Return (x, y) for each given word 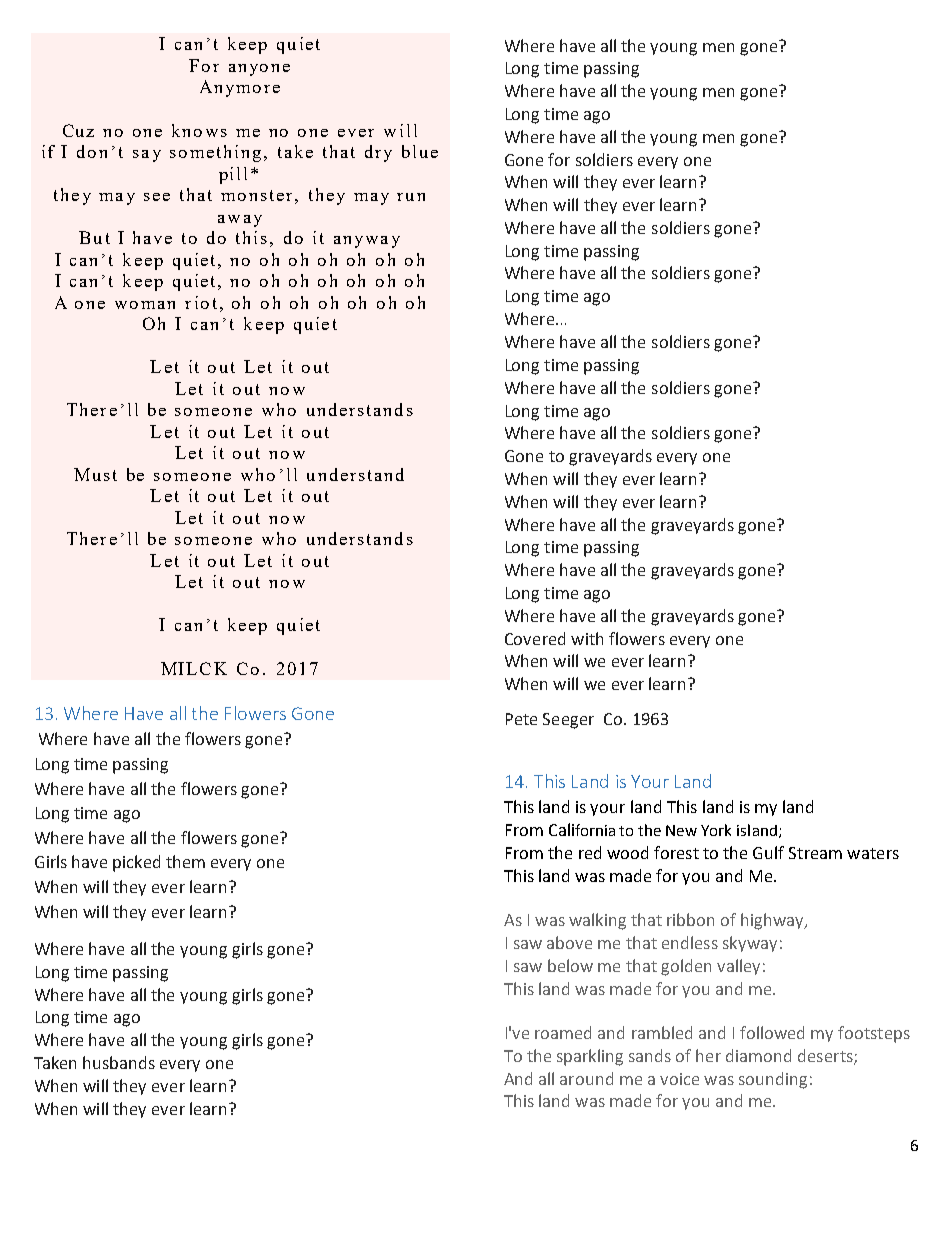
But (94, 237)
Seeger (568, 721)
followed (772, 1032)
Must (95, 474)
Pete (521, 719)
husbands (119, 1062)
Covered (535, 638)
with (587, 638)
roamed (563, 1032)
